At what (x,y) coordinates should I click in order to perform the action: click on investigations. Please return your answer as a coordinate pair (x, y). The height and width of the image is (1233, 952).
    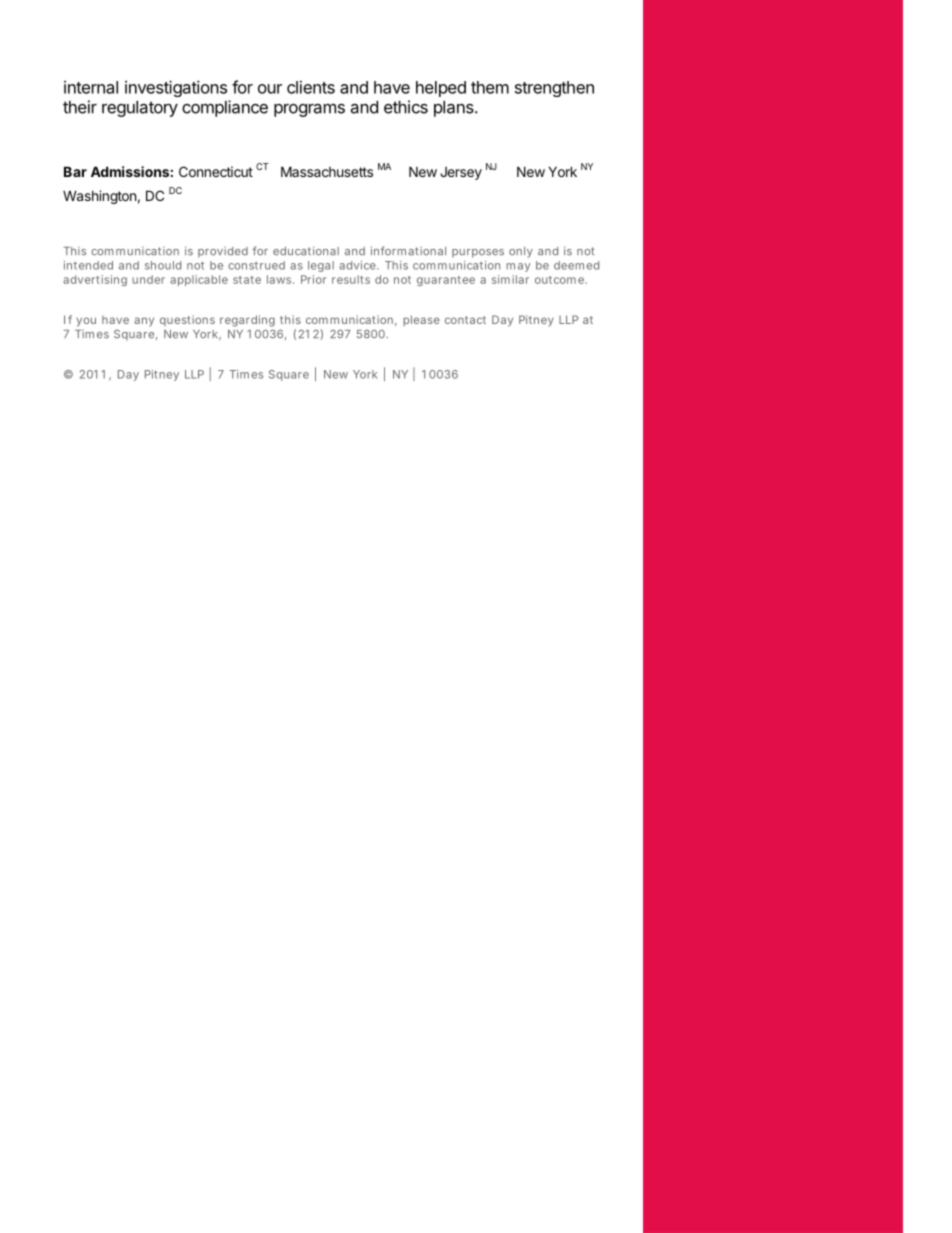
    Looking at the image, I should click on (176, 88).
